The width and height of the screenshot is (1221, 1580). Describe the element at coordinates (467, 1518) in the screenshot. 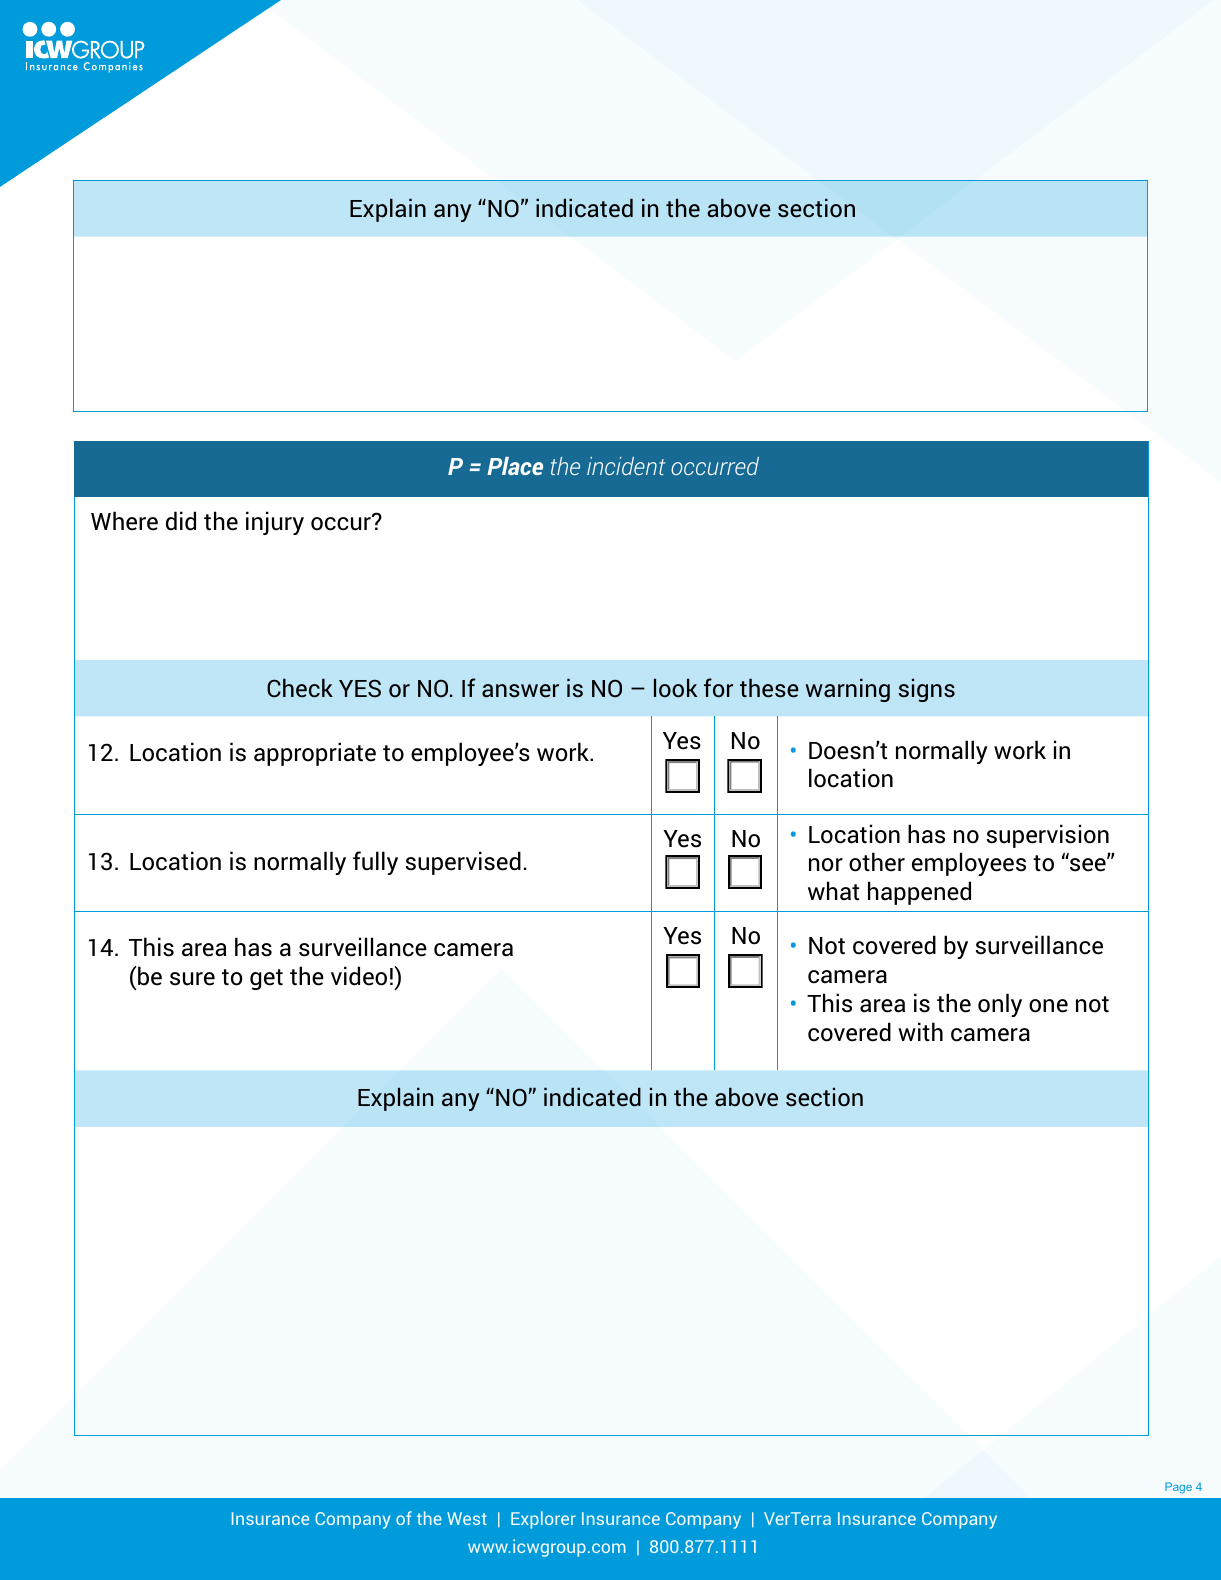

I see `West` at that location.
